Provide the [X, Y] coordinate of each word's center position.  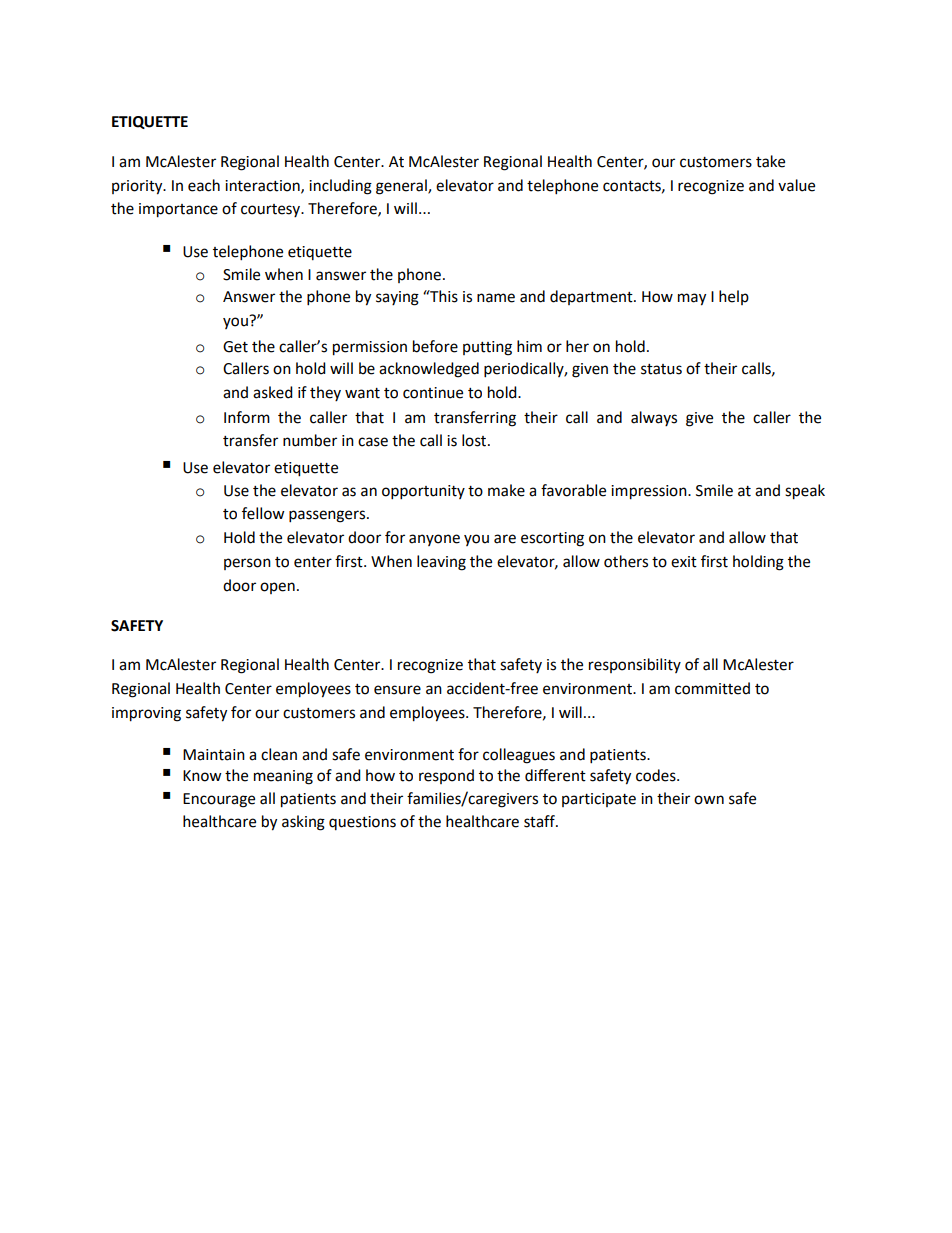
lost [475, 440]
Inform [247, 417]
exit [684, 562]
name [496, 298]
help [734, 297]
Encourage [219, 800]
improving [146, 714]
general [402, 187]
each [204, 185]
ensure [397, 690]
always [654, 418]
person [247, 564]
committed [712, 688]
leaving [441, 563]
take [770, 161]
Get [235, 347]
